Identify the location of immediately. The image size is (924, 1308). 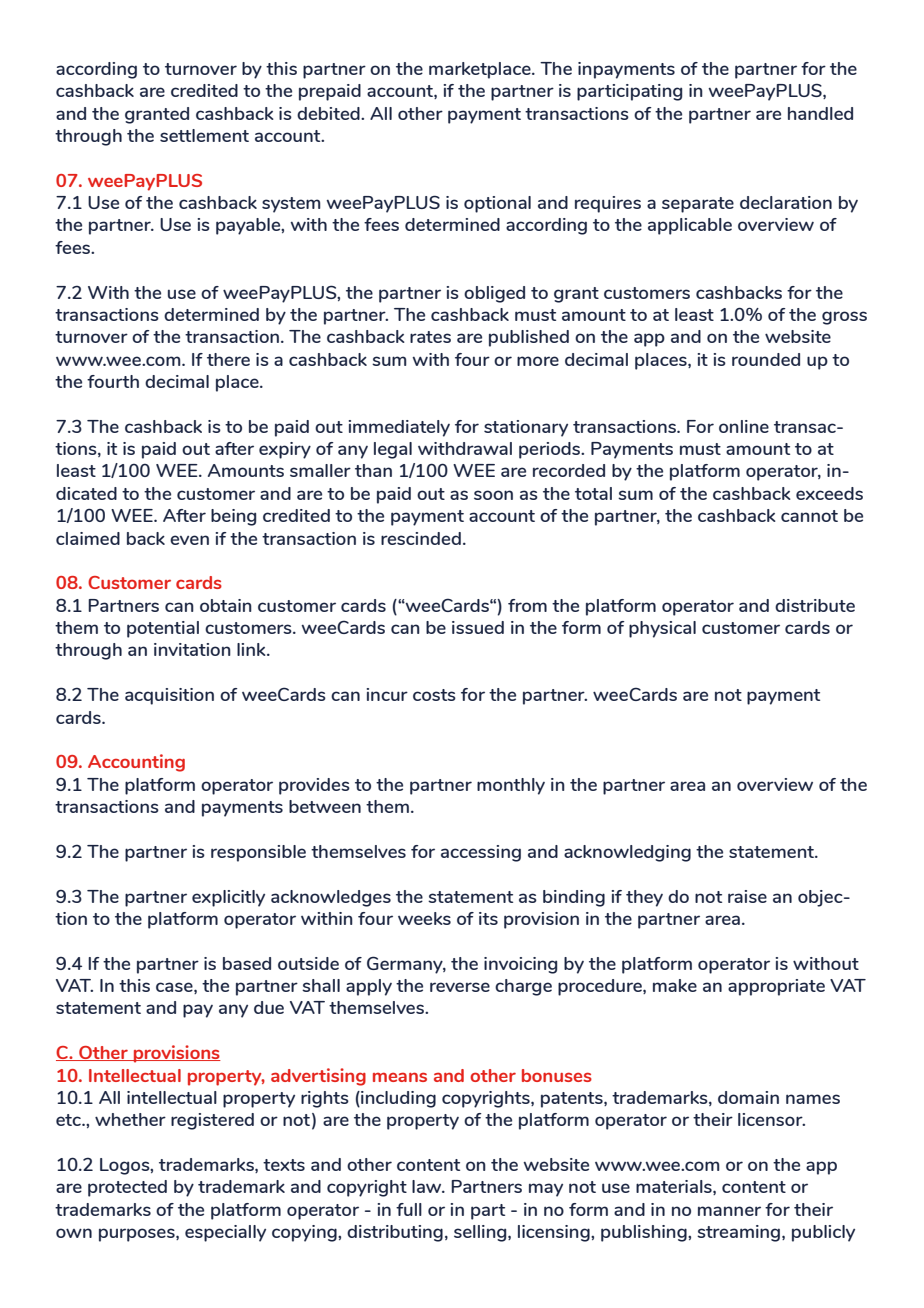
(399, 428).
